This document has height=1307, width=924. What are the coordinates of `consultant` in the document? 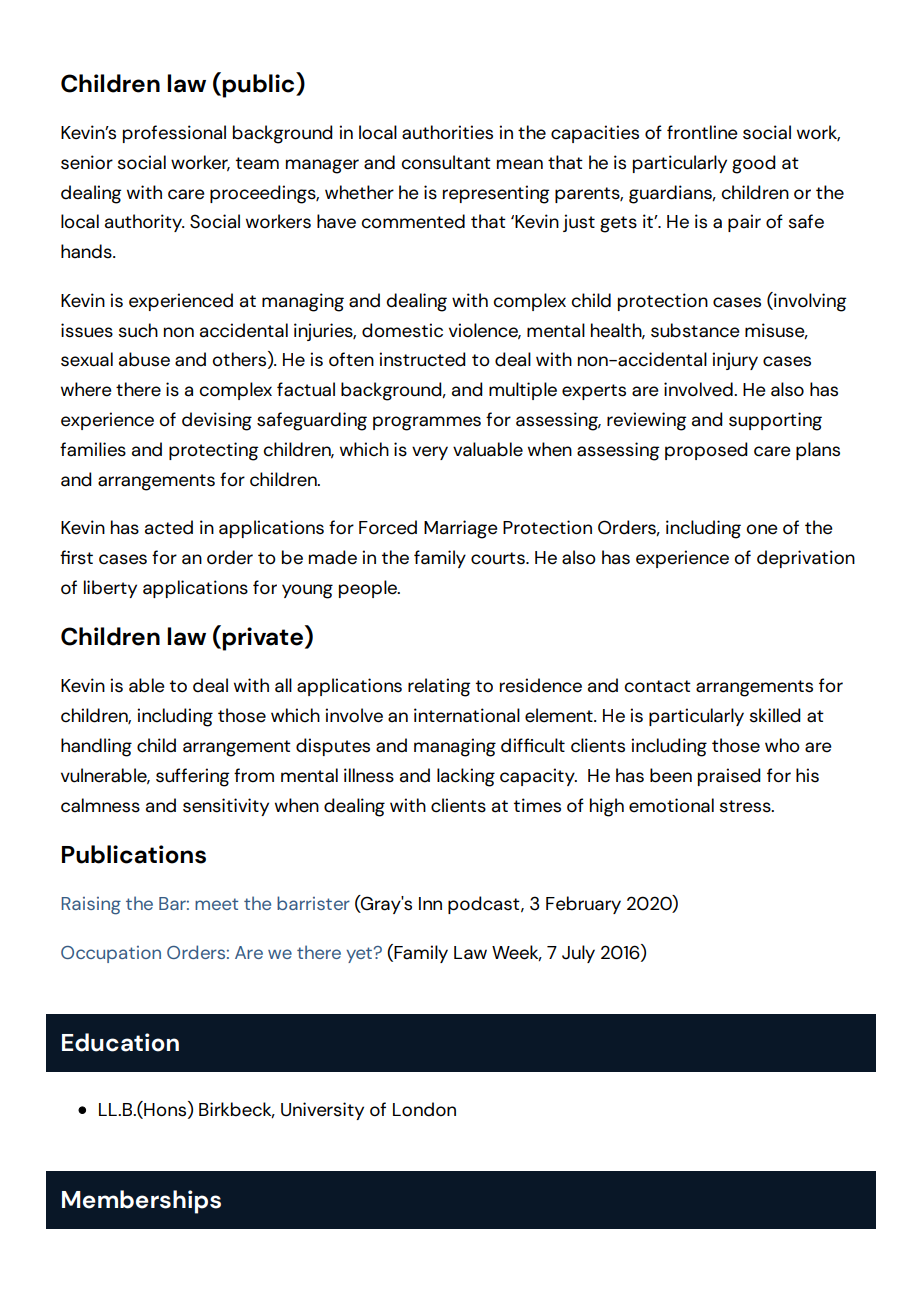 It's located at (446, 162).
